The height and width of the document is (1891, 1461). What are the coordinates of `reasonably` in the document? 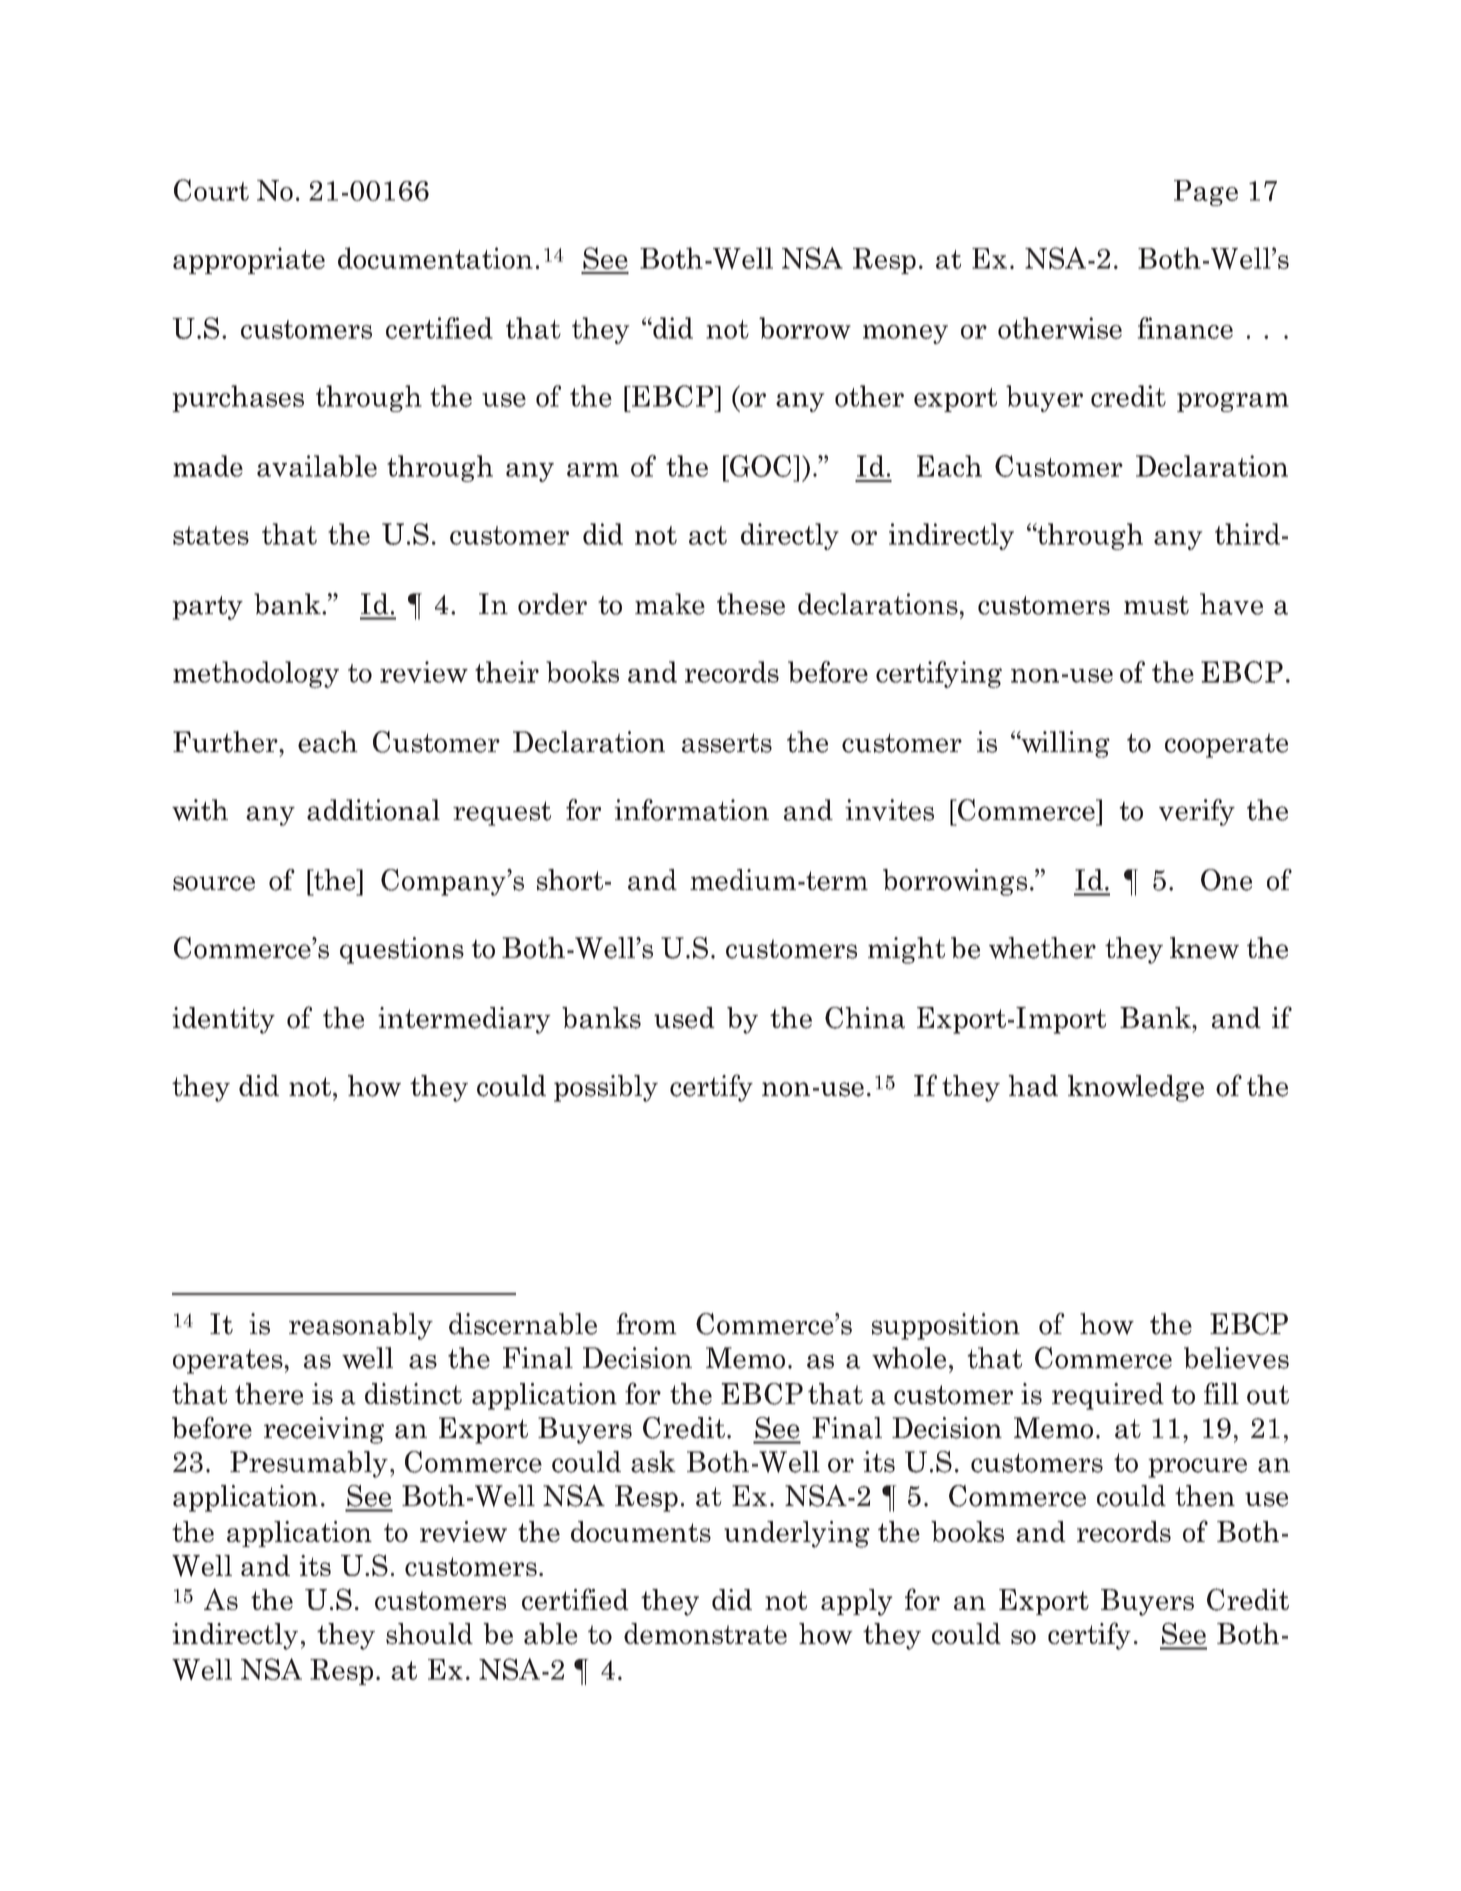 It's located at (361, 1326).
